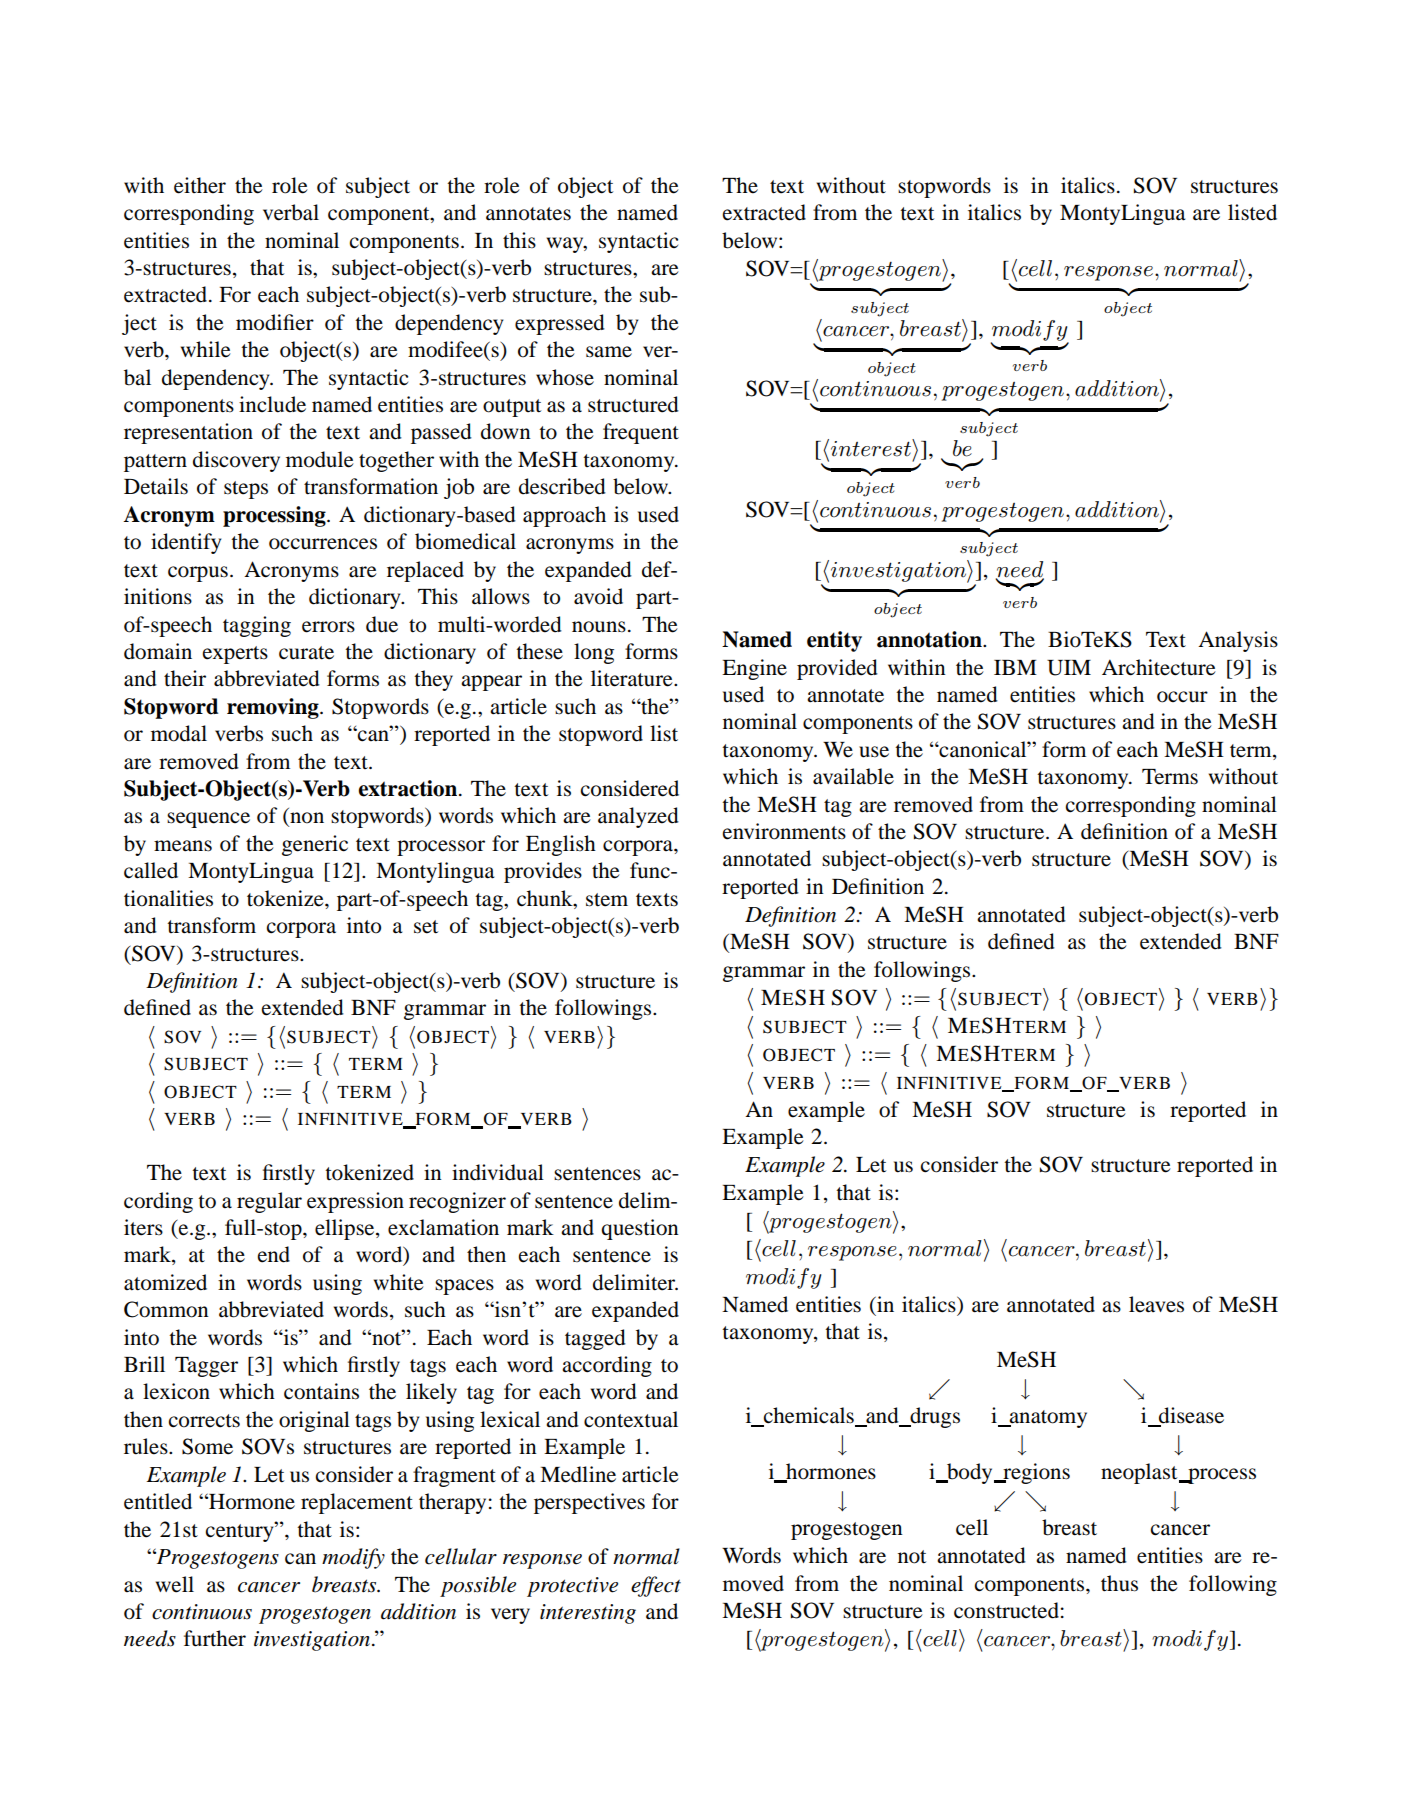  I want to click on further, so click(215, 1638).
